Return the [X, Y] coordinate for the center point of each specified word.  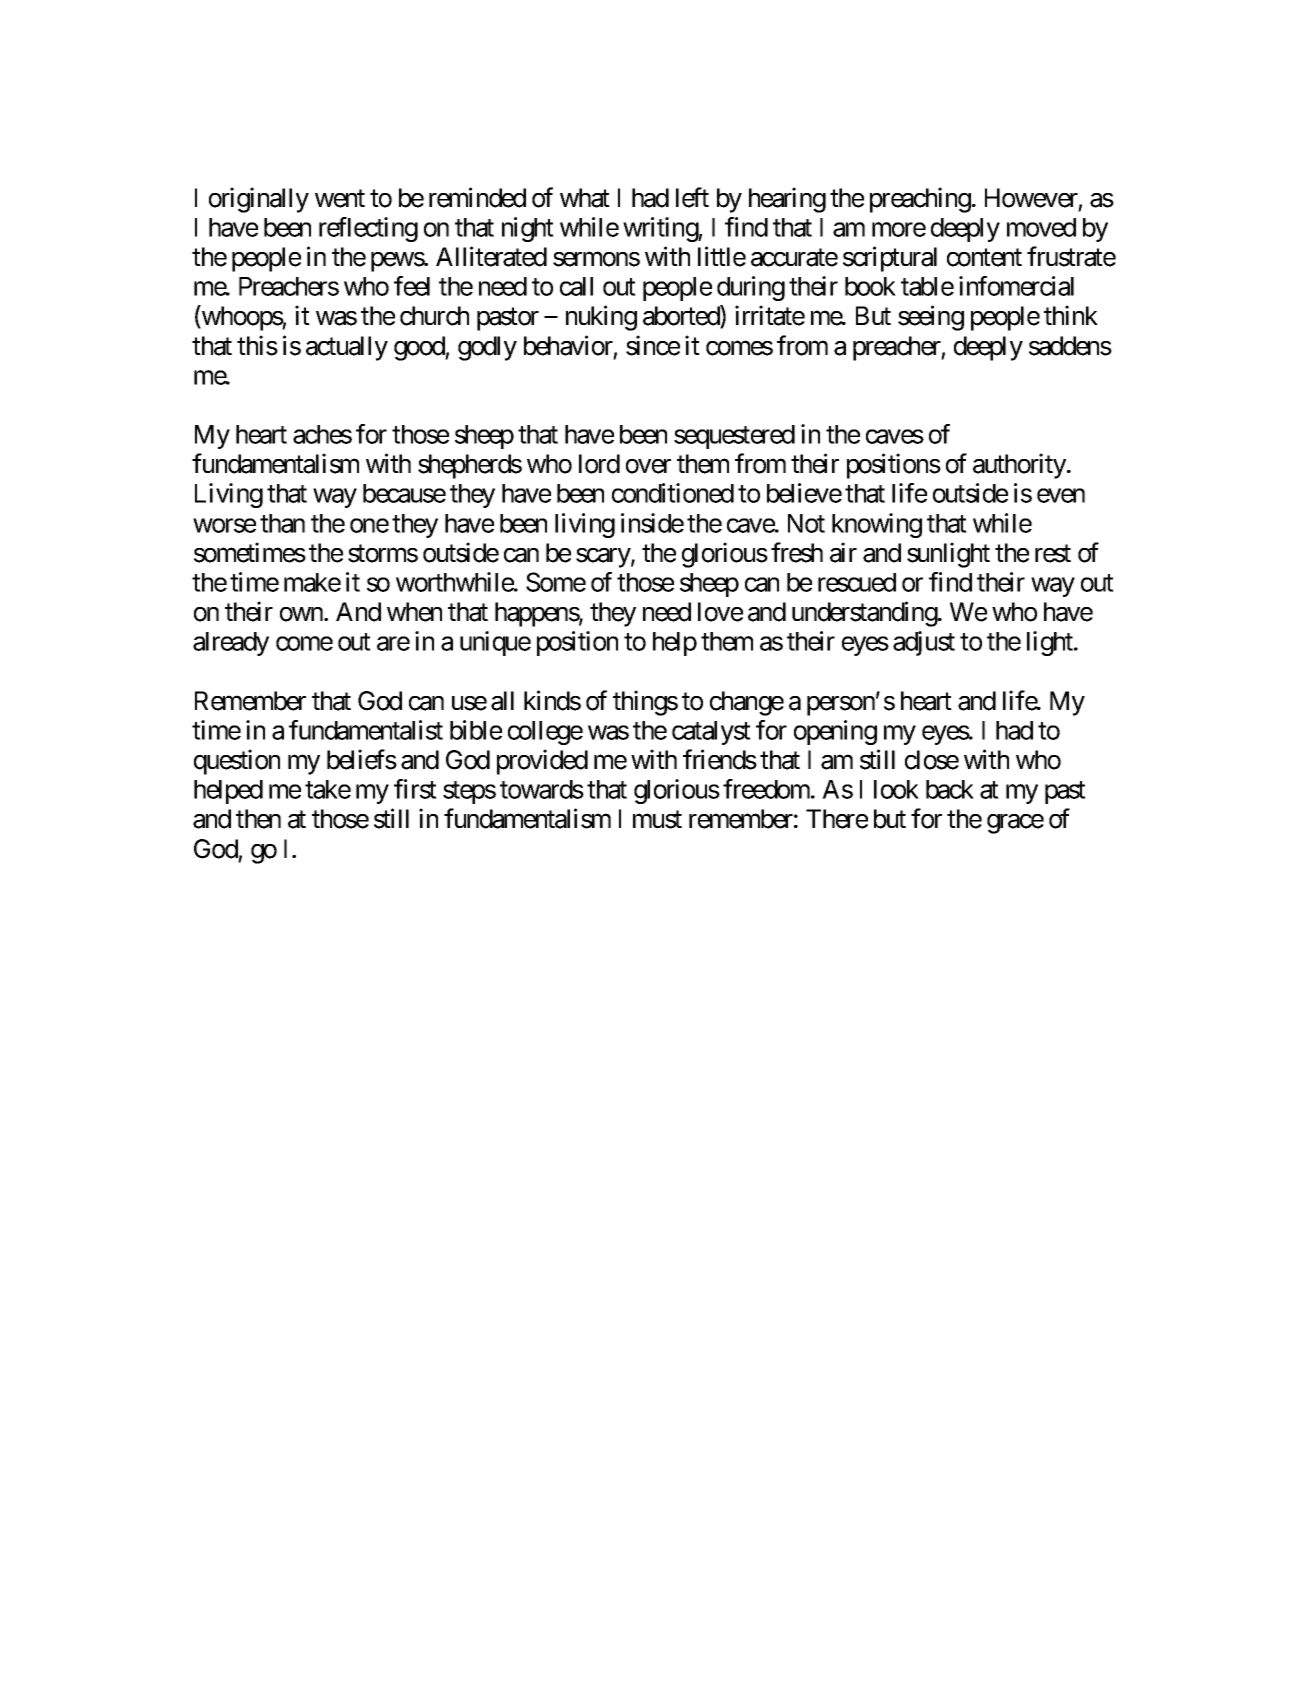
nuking [601, 318]
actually [347, 348]
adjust [924, 643]
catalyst [711, 733]
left [692, 197]
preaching [920, 200]
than [282, 523]
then [258, 819]
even [1061, 496]
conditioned [673, 493]
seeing [931, 318]
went [340, 199]
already [231, 644]
